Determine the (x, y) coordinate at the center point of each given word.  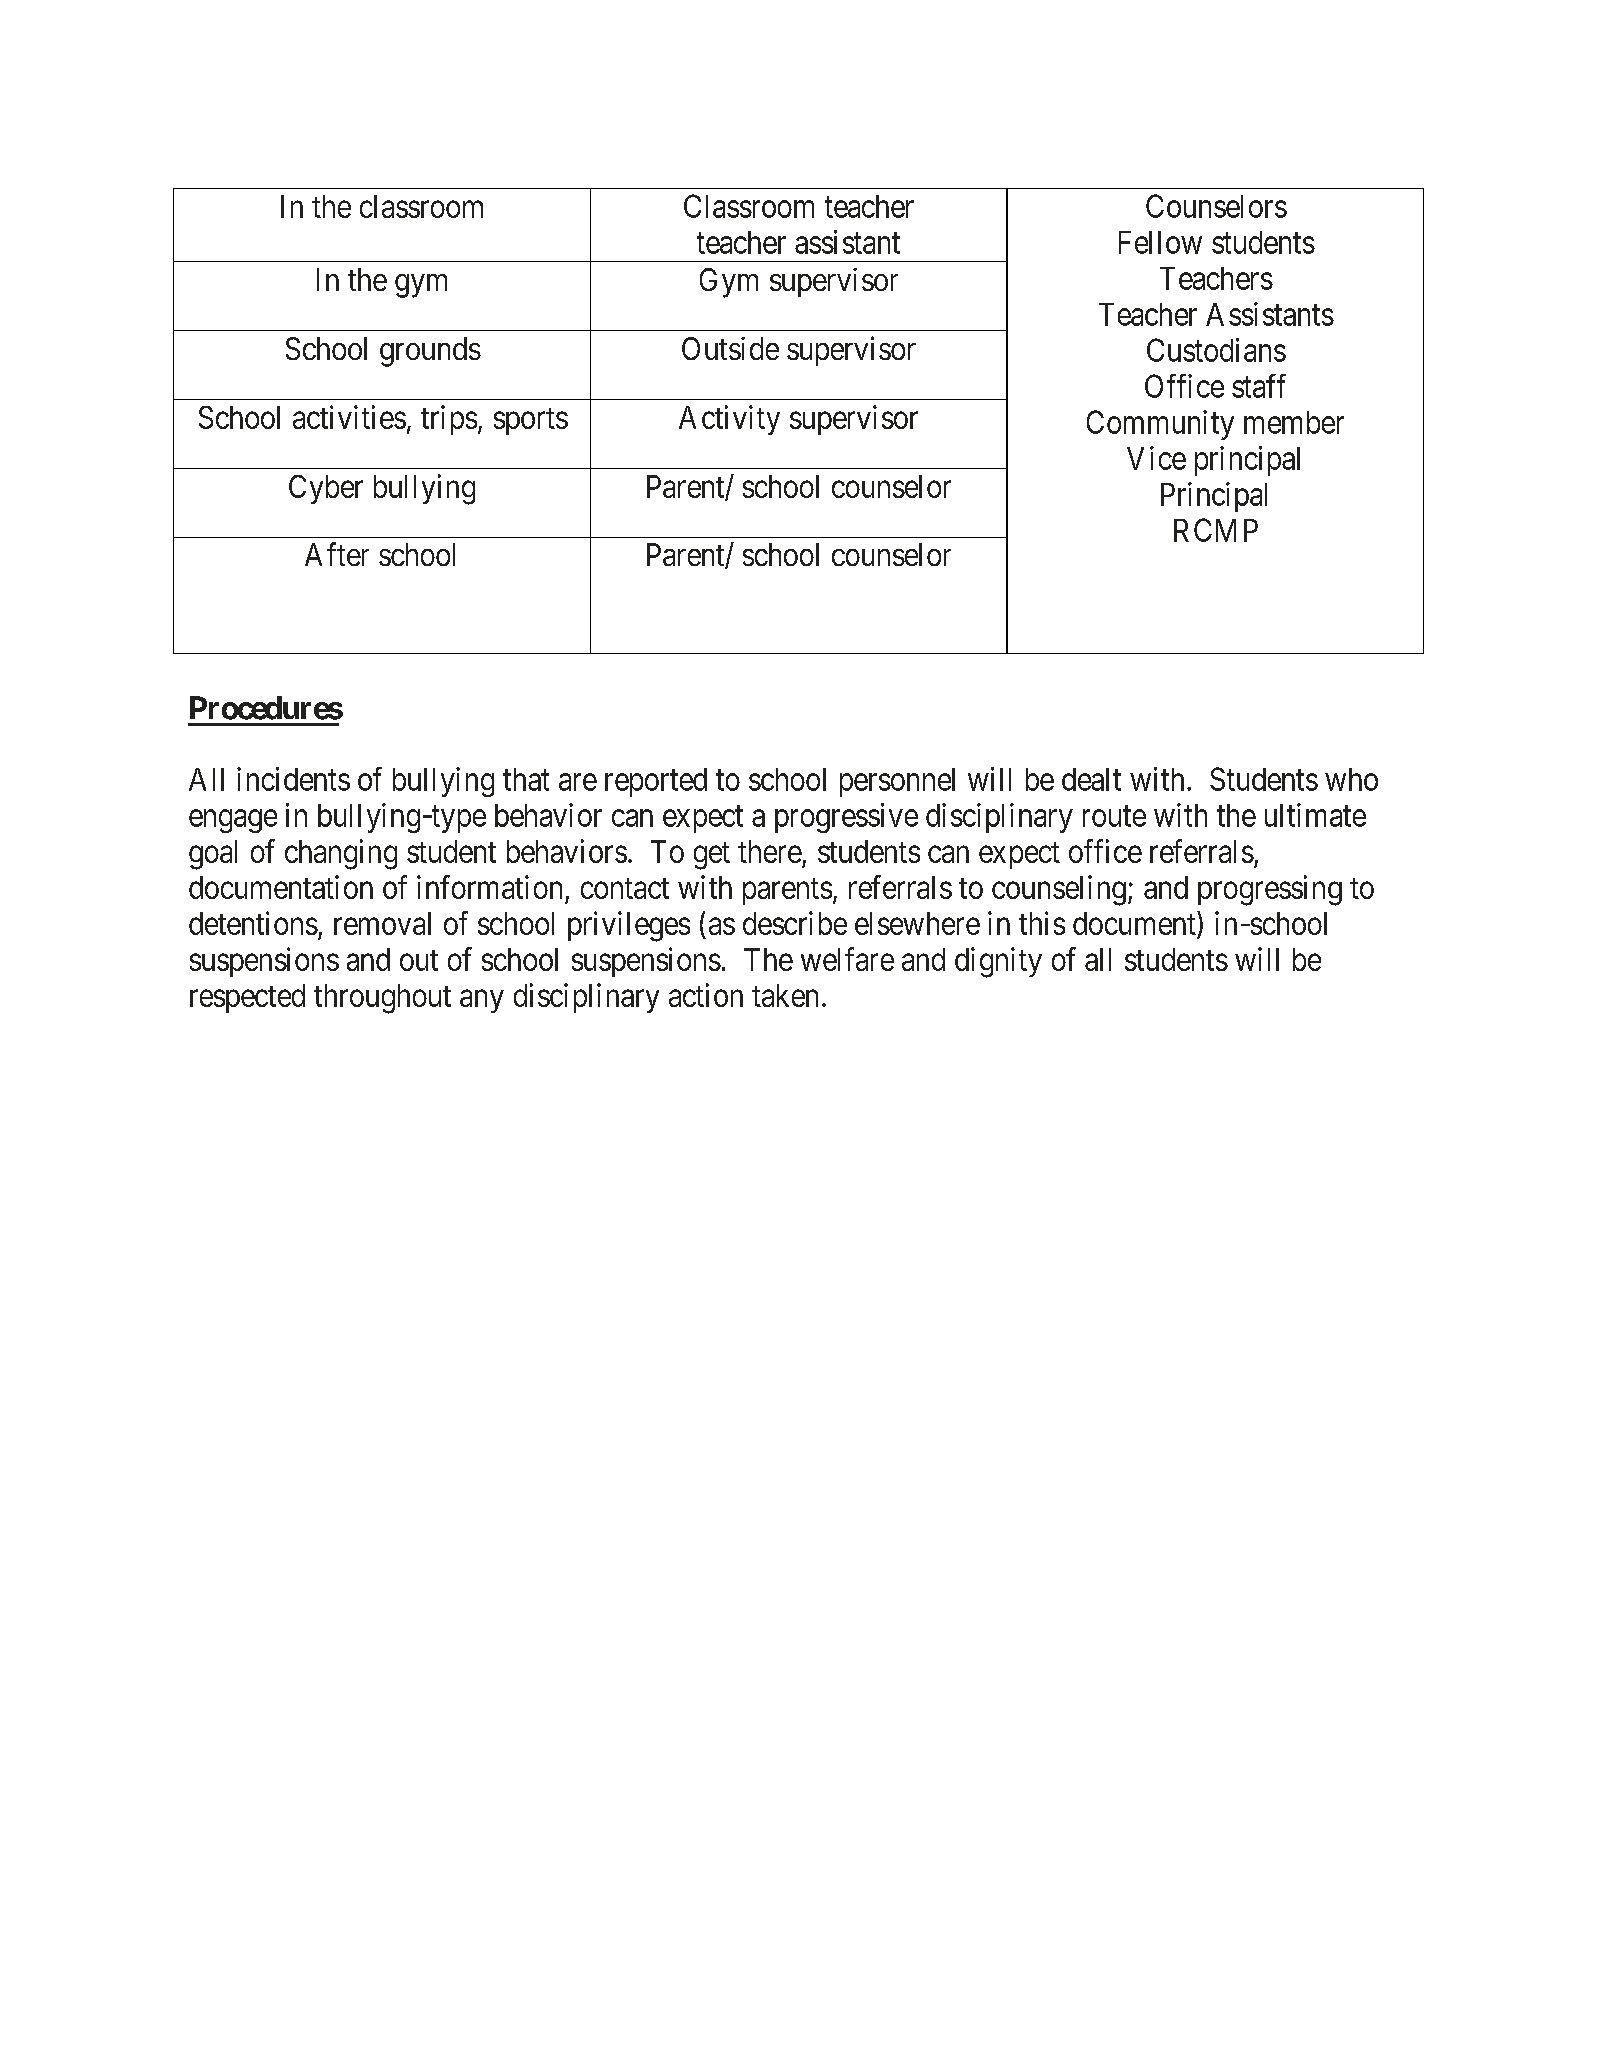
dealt (1091, 779)
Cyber (326, 489)
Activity (729, 420)
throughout (382, 999)
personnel (897, 782)
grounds (430, 352)
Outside (730, 348)
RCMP (1216, 530)
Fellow (1160, 242)
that (526, 779)
